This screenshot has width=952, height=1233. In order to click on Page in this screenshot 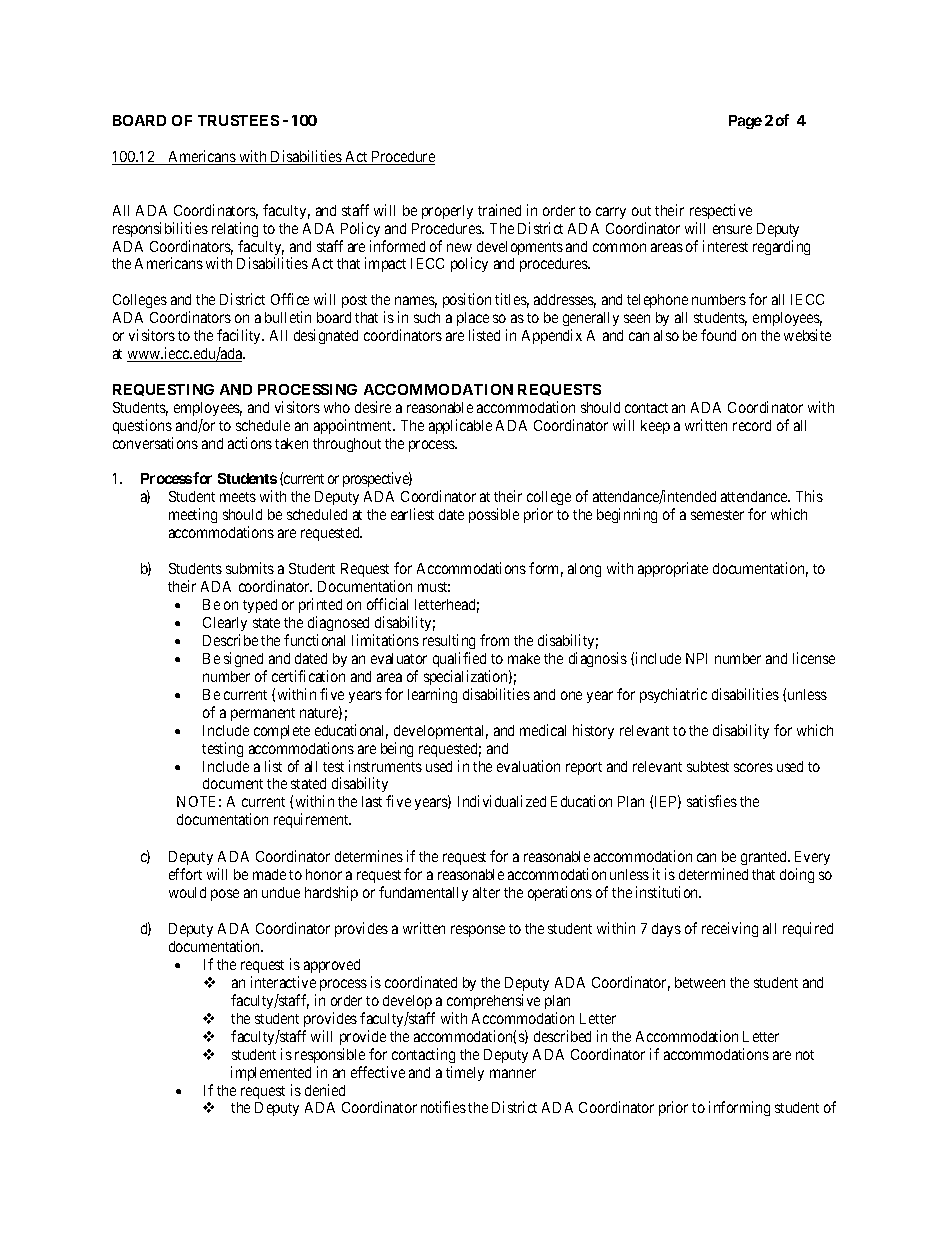, I will do `click(745, 122)`.
